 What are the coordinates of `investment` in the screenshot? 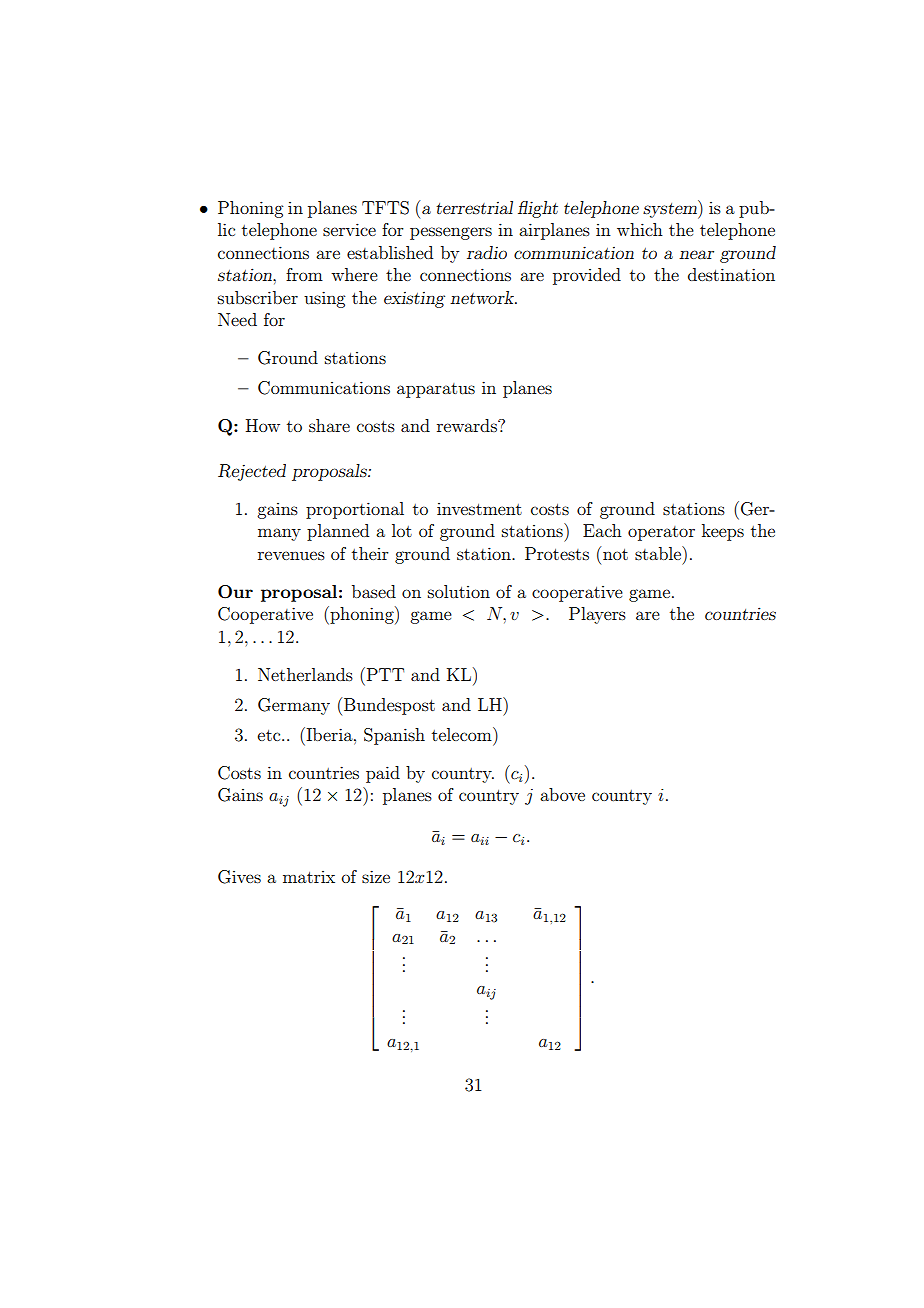 It's located at (479, 509).
